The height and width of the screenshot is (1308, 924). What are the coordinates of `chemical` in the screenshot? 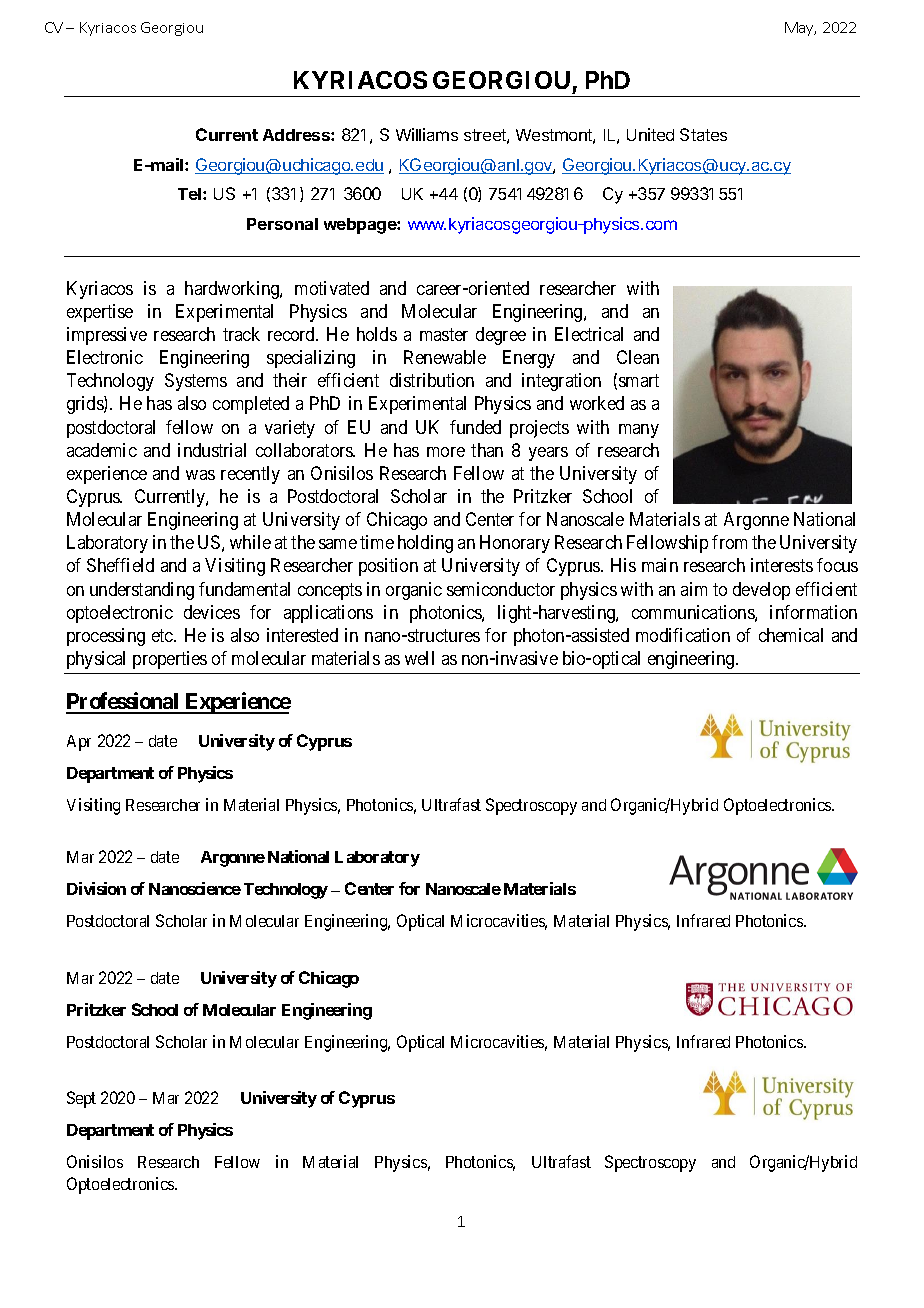 It's located at (791, 635).
